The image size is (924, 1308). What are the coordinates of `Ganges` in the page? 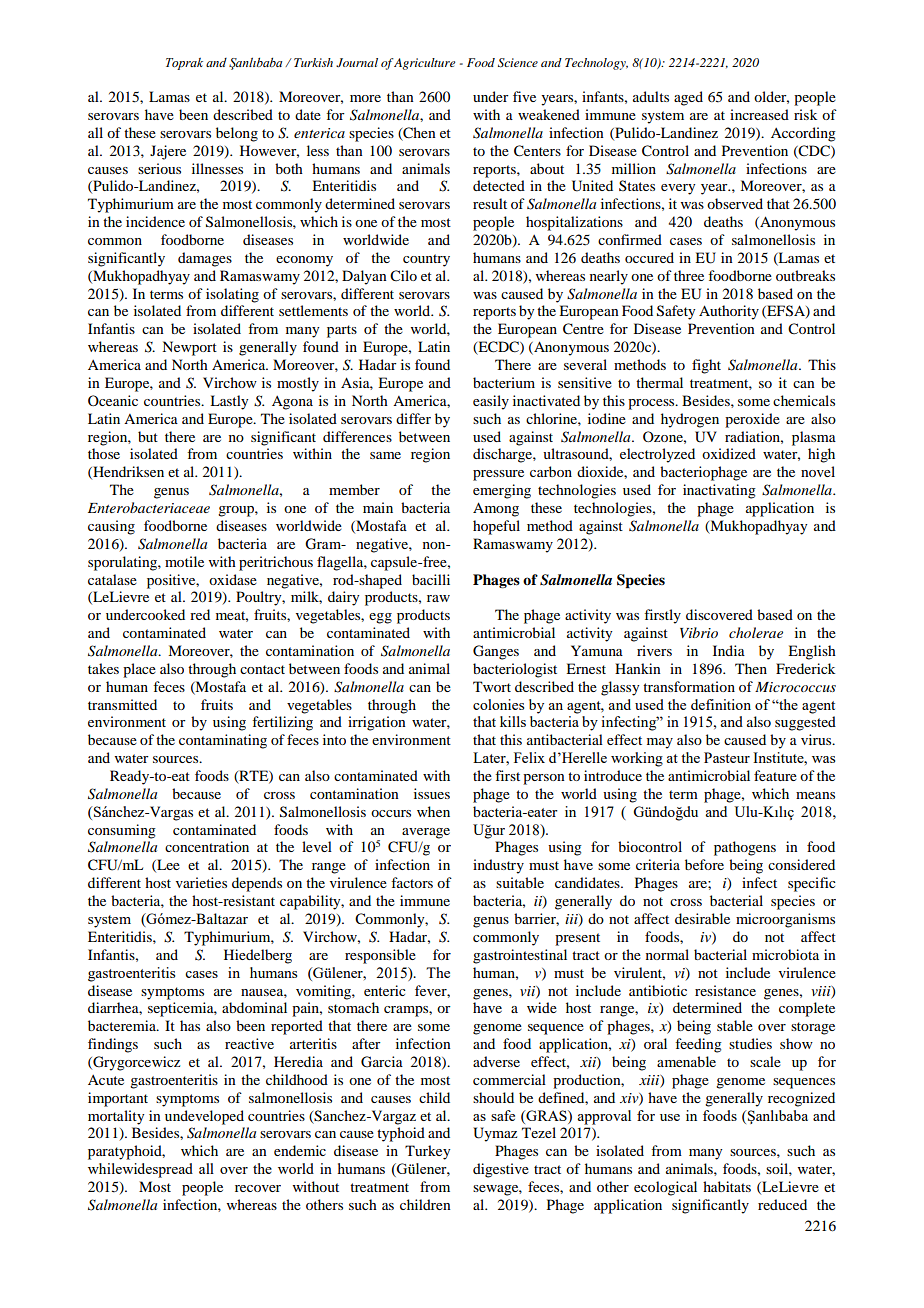 It's located at (496, 652).
